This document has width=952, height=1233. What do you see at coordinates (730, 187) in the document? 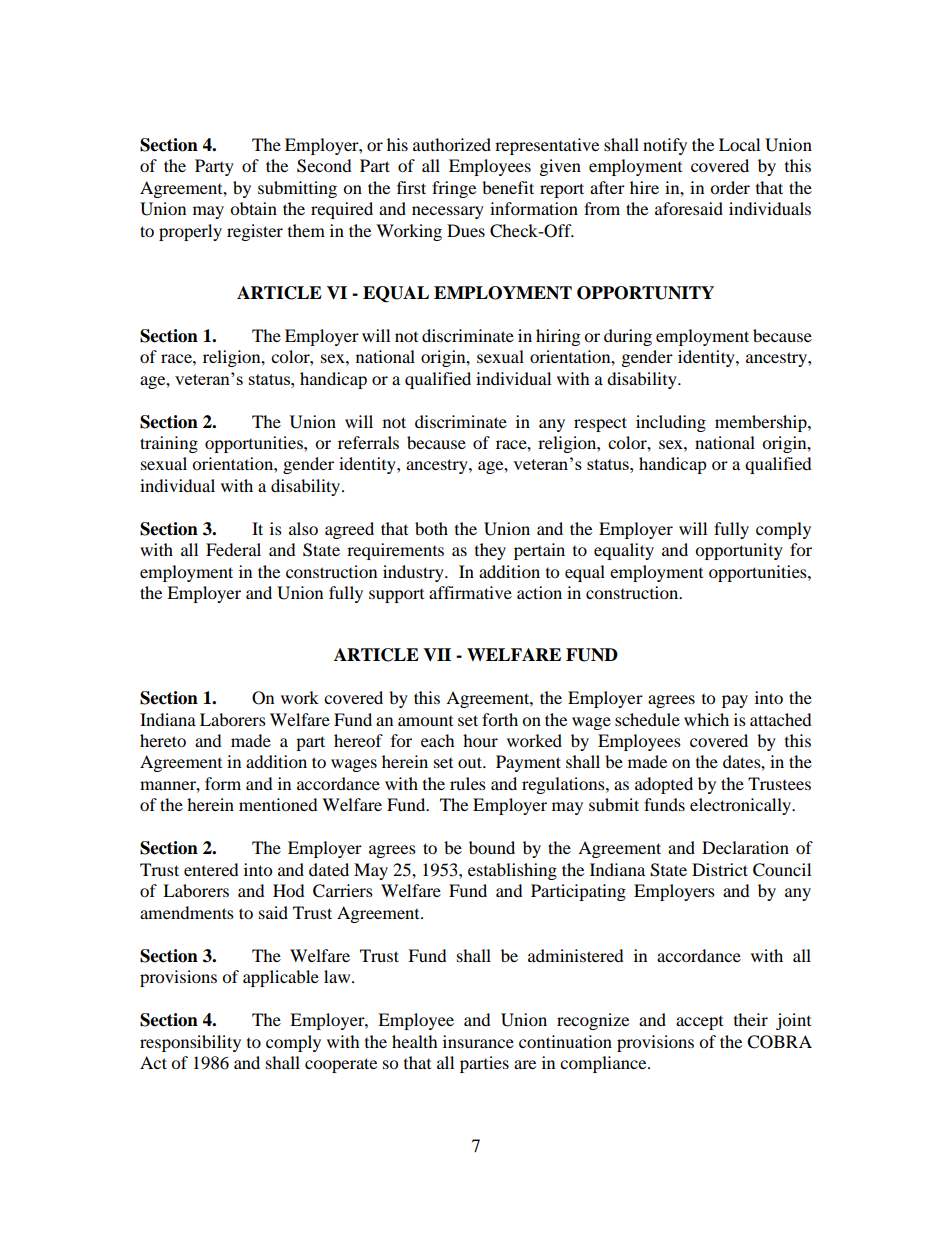
I see `order` at bounding box center [730, 187].
